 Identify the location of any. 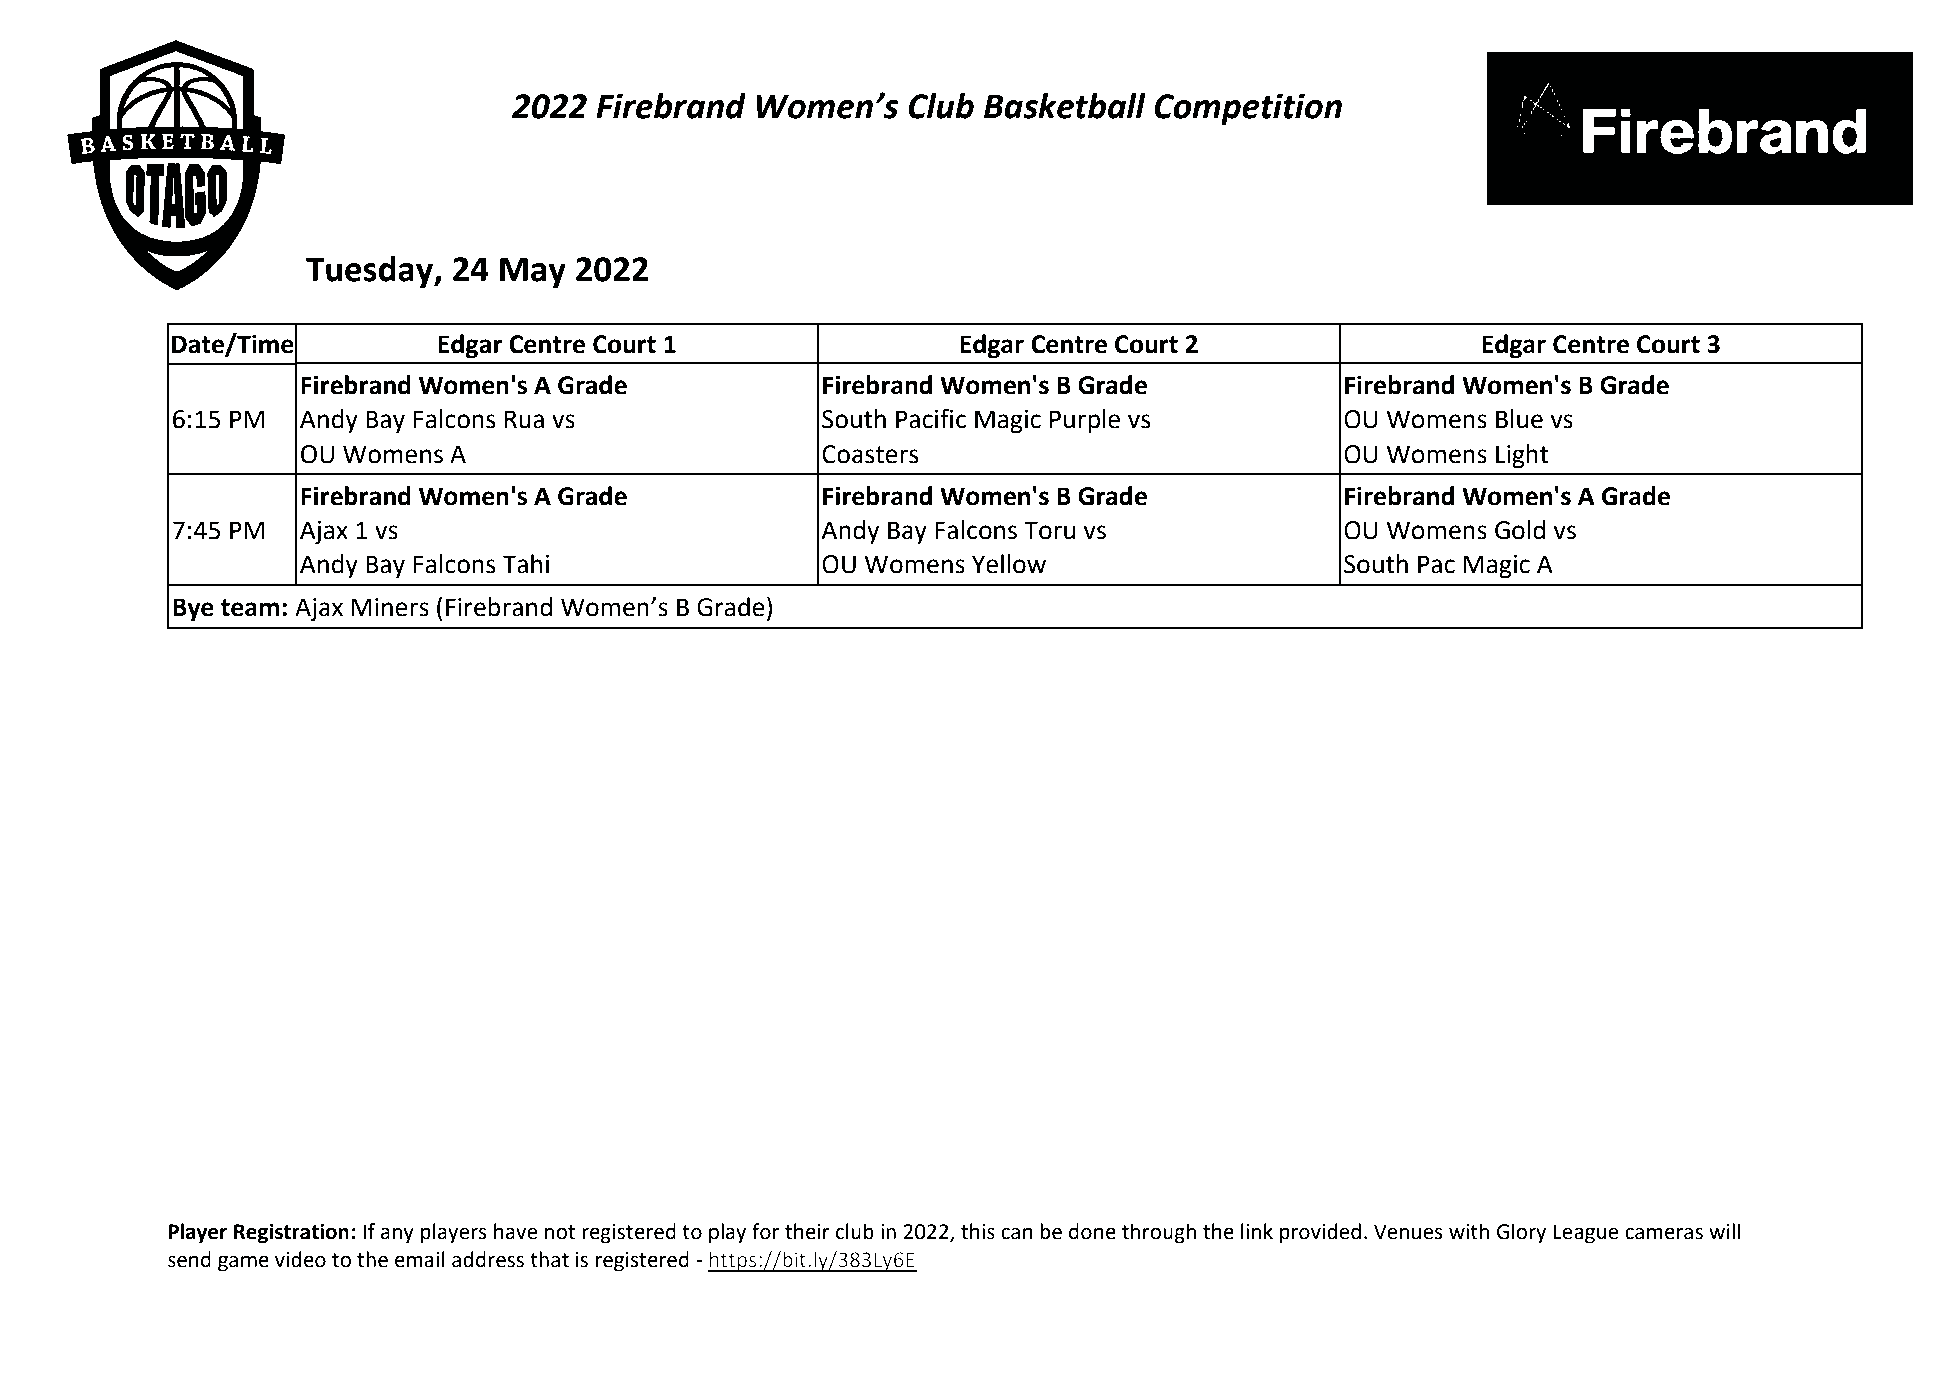
(397, 1235).
